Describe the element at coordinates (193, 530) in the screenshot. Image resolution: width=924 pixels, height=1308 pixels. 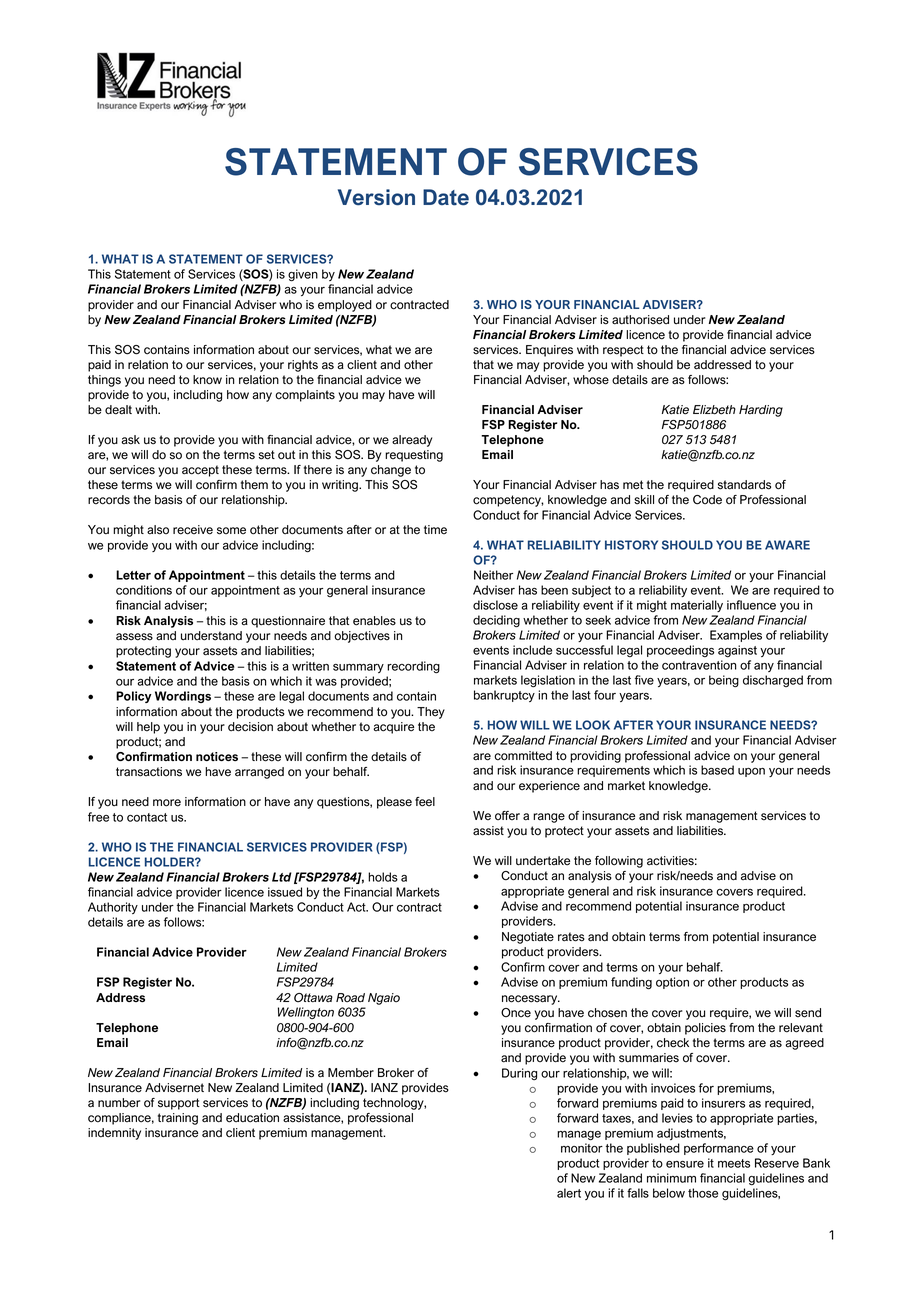
I see `receive` at that location.
